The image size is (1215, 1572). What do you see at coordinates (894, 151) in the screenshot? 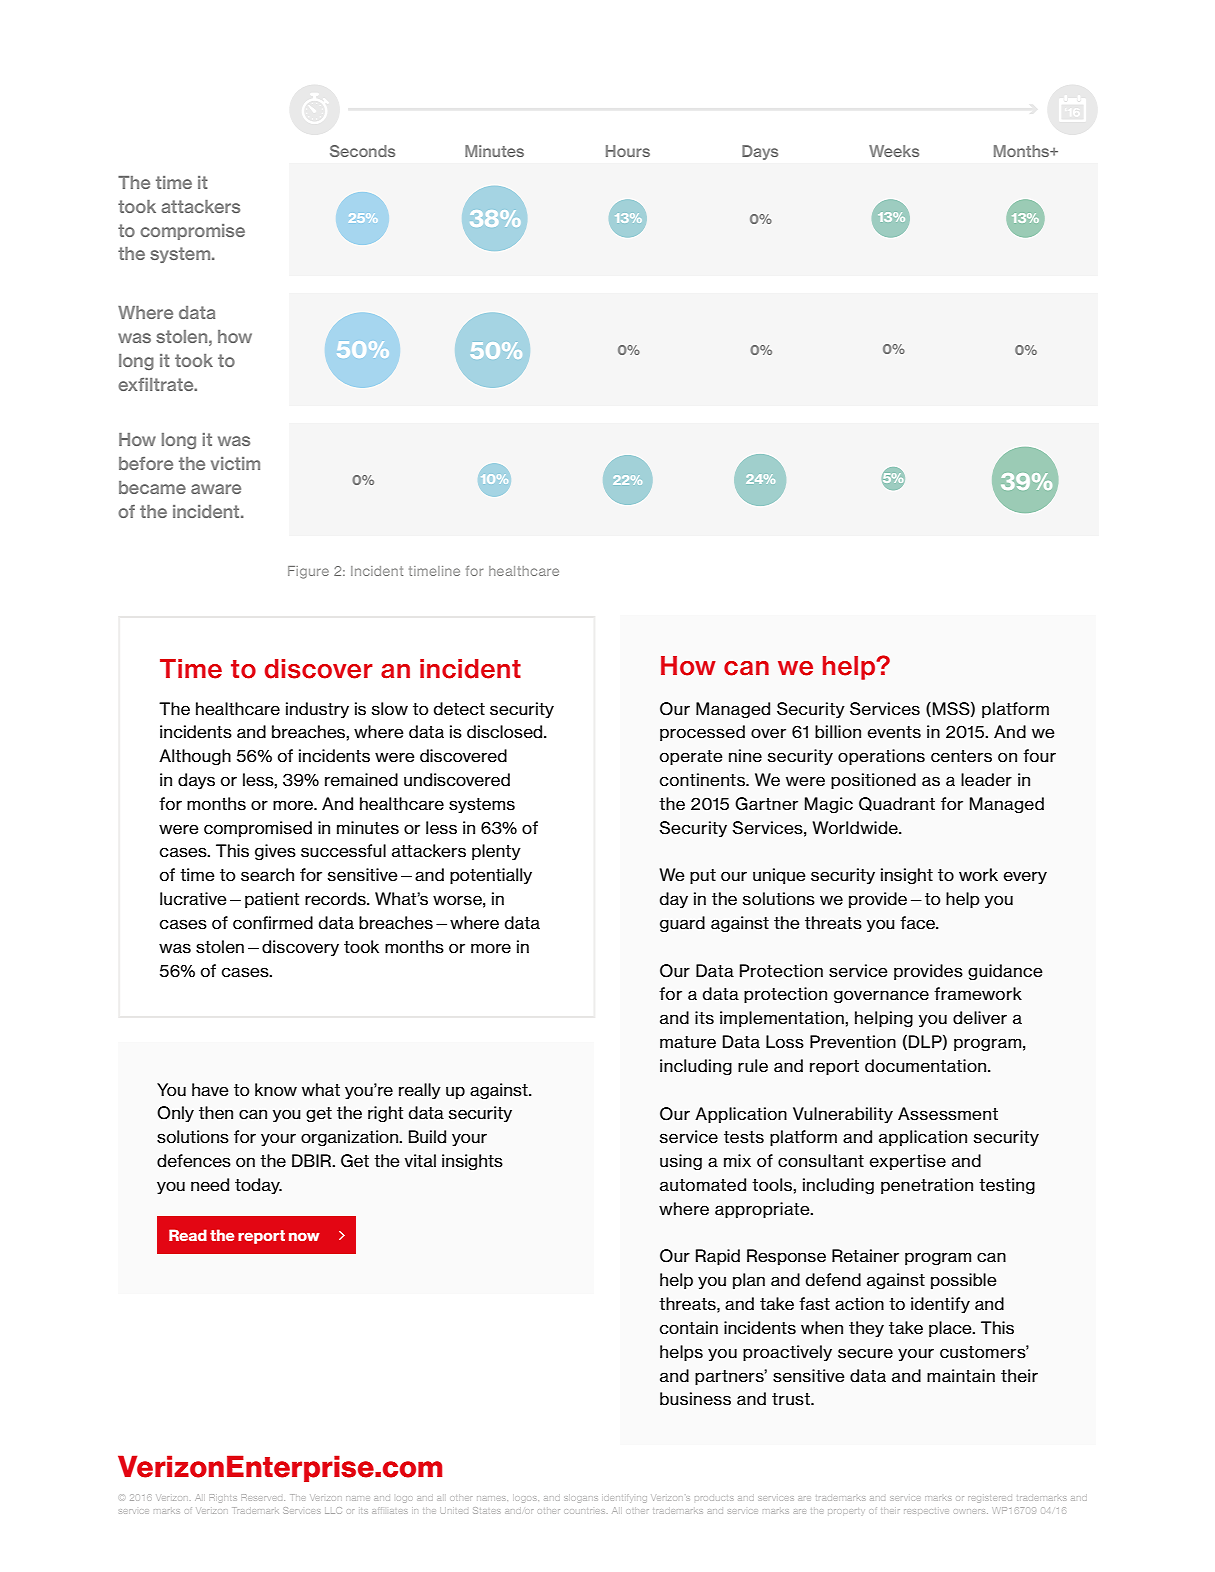
I see `Weeks` at bounding box center [894, 151].
